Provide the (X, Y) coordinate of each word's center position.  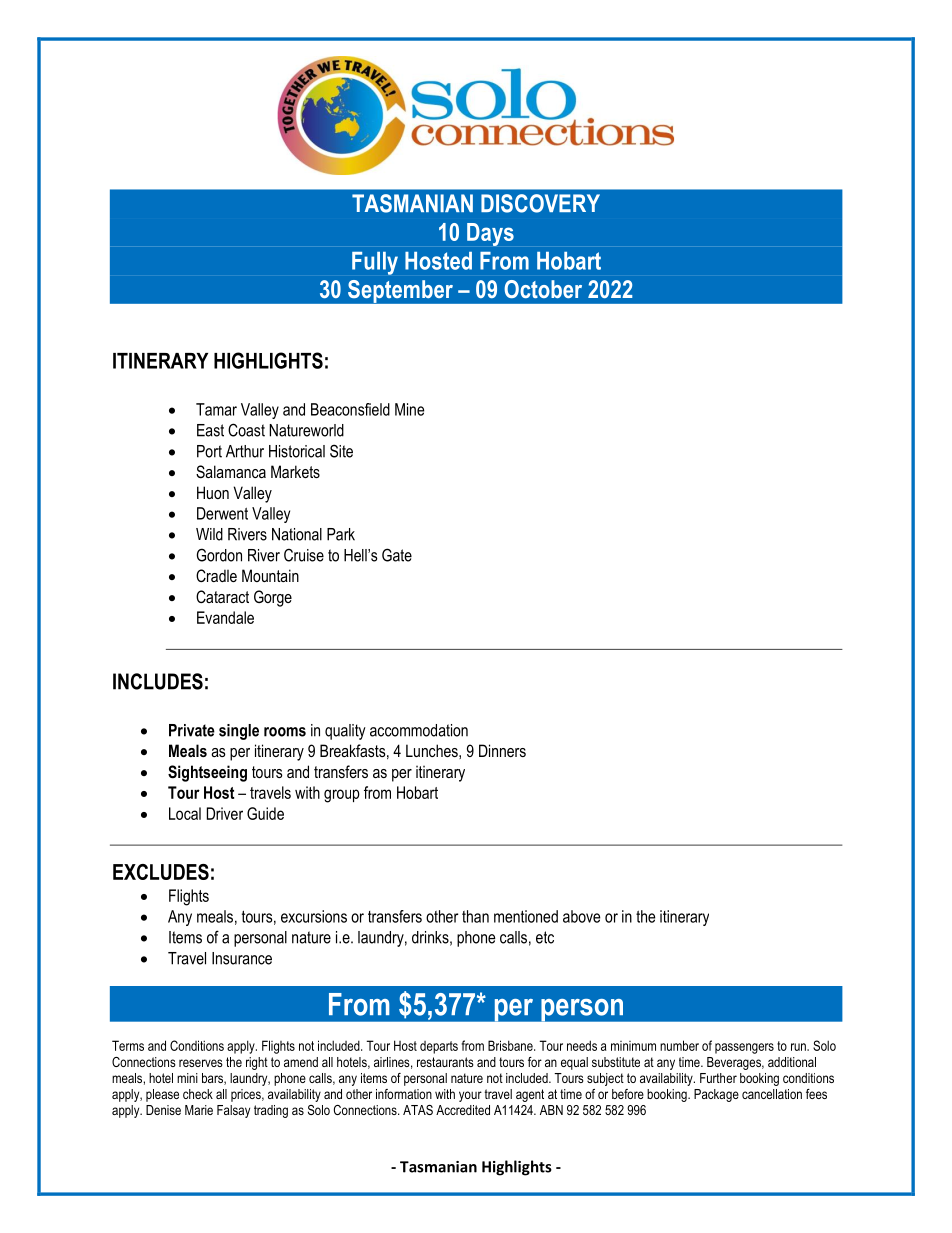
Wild (209, 534)
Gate (397, 555)
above (581, 916)
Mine (409, 409)
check (198, 1094)
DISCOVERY (540, 203)
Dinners (502, 750)
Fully (375, 263)
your (470, 1096)
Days (490, 234)
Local (185, 813)
